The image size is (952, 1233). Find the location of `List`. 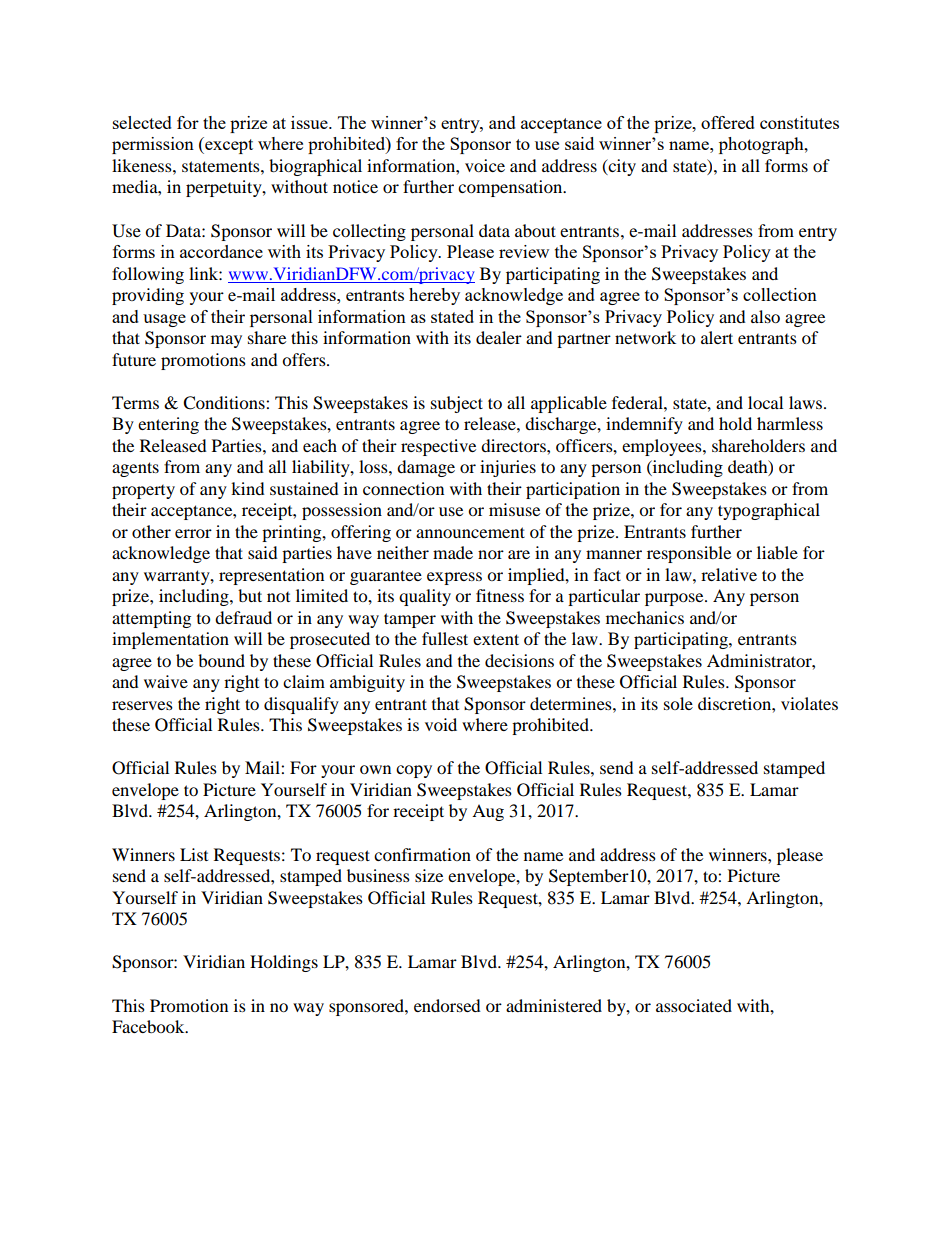

List is located at coordinates (194, 854).
